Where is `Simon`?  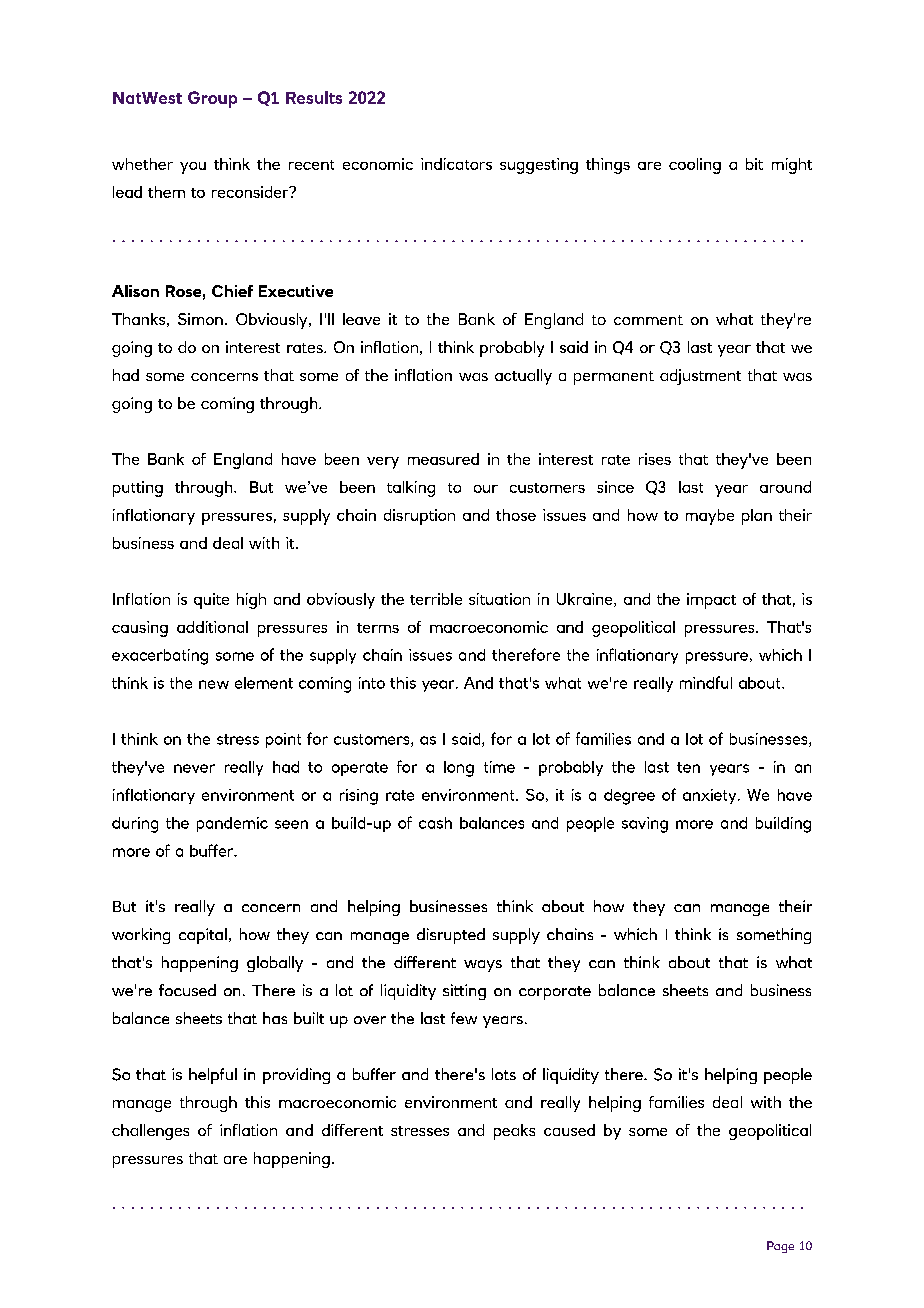 Simon is located at coordinates (200, 319).
